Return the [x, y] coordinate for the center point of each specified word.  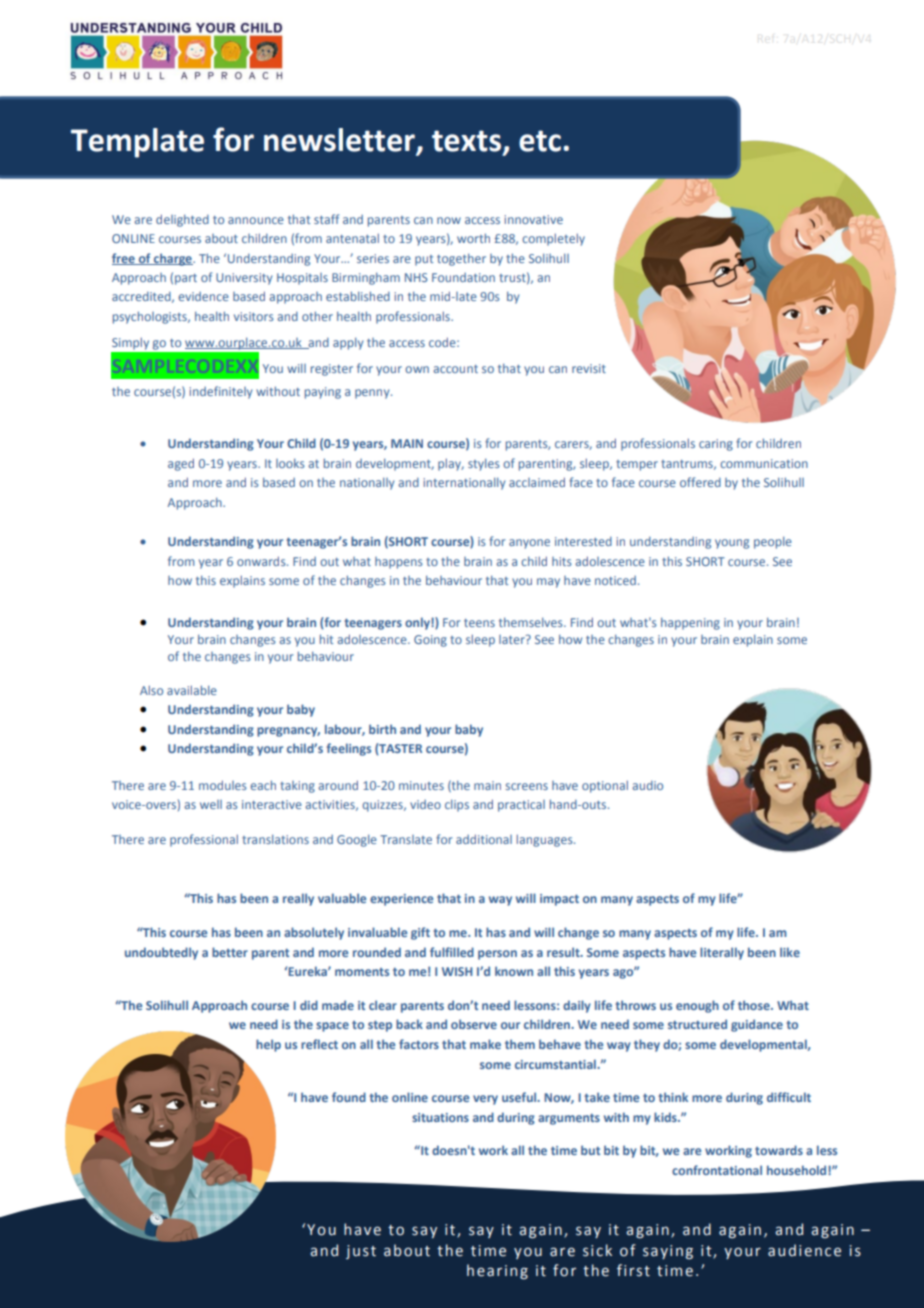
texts [466, 141]
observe [474, 1024]
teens [479, 623]
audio [647, 785]
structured [697, 1024]
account [455, 369]
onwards [262, 561]
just [361, 1252]
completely [553, 239]
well [211, 804]
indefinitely [220, 392]
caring [716, 445]
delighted [182, 220]
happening [690, 623]
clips [457, 805]
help [268, 1045]
